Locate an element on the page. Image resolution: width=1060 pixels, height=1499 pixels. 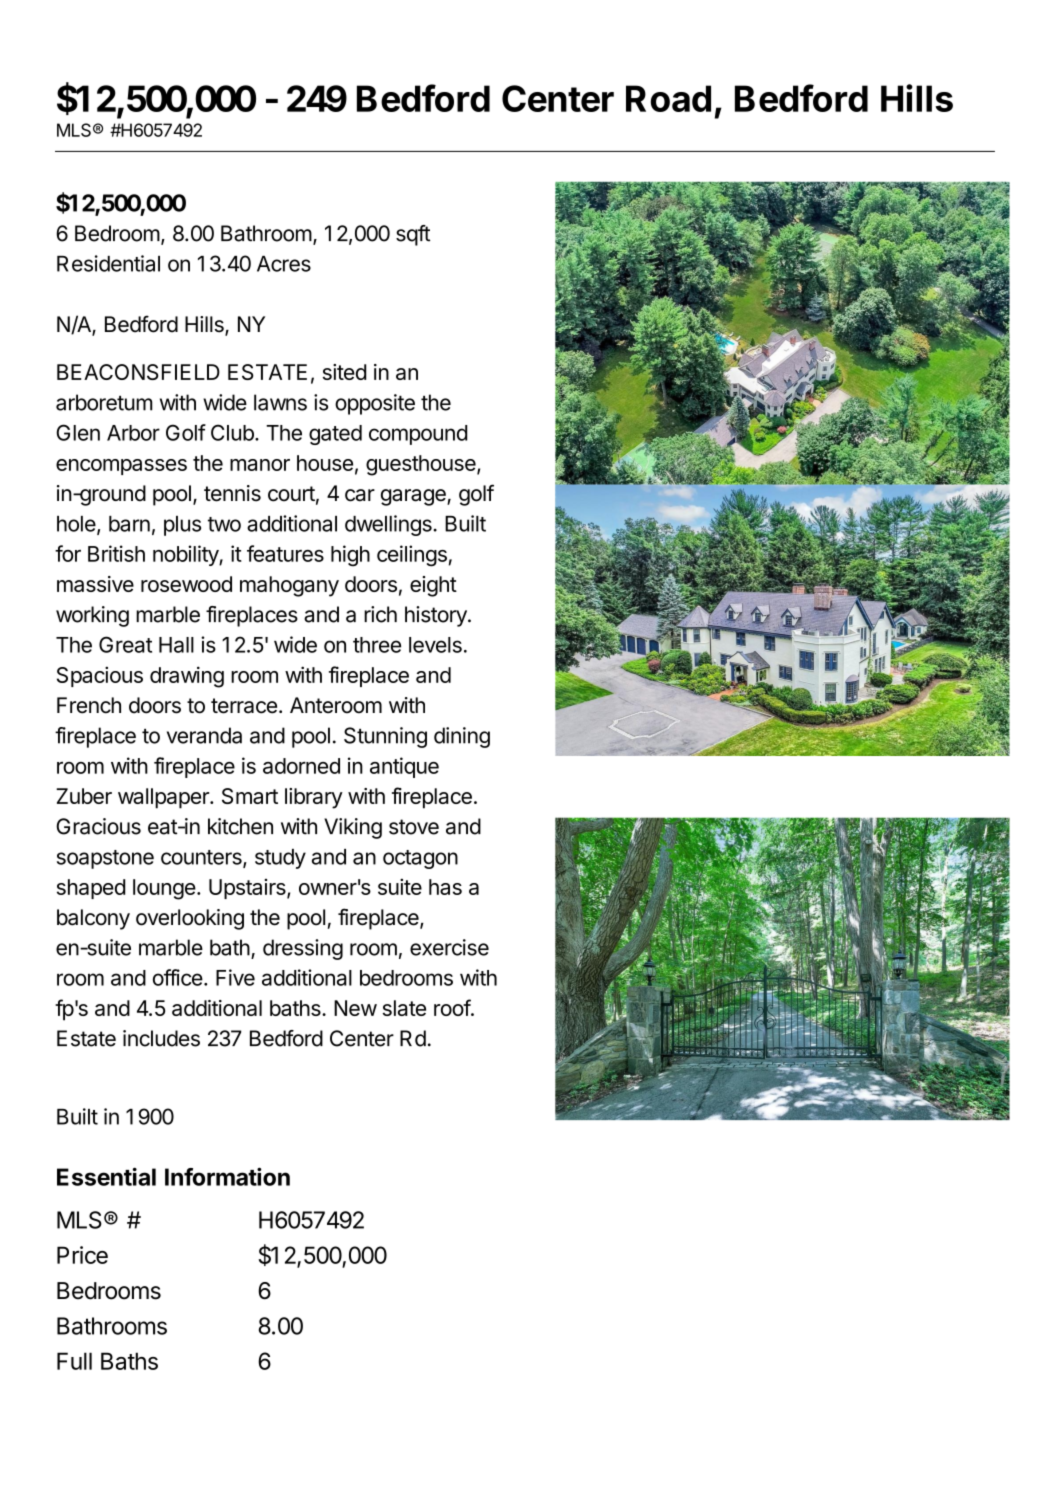
Road is located at coordinates (668, 98).
